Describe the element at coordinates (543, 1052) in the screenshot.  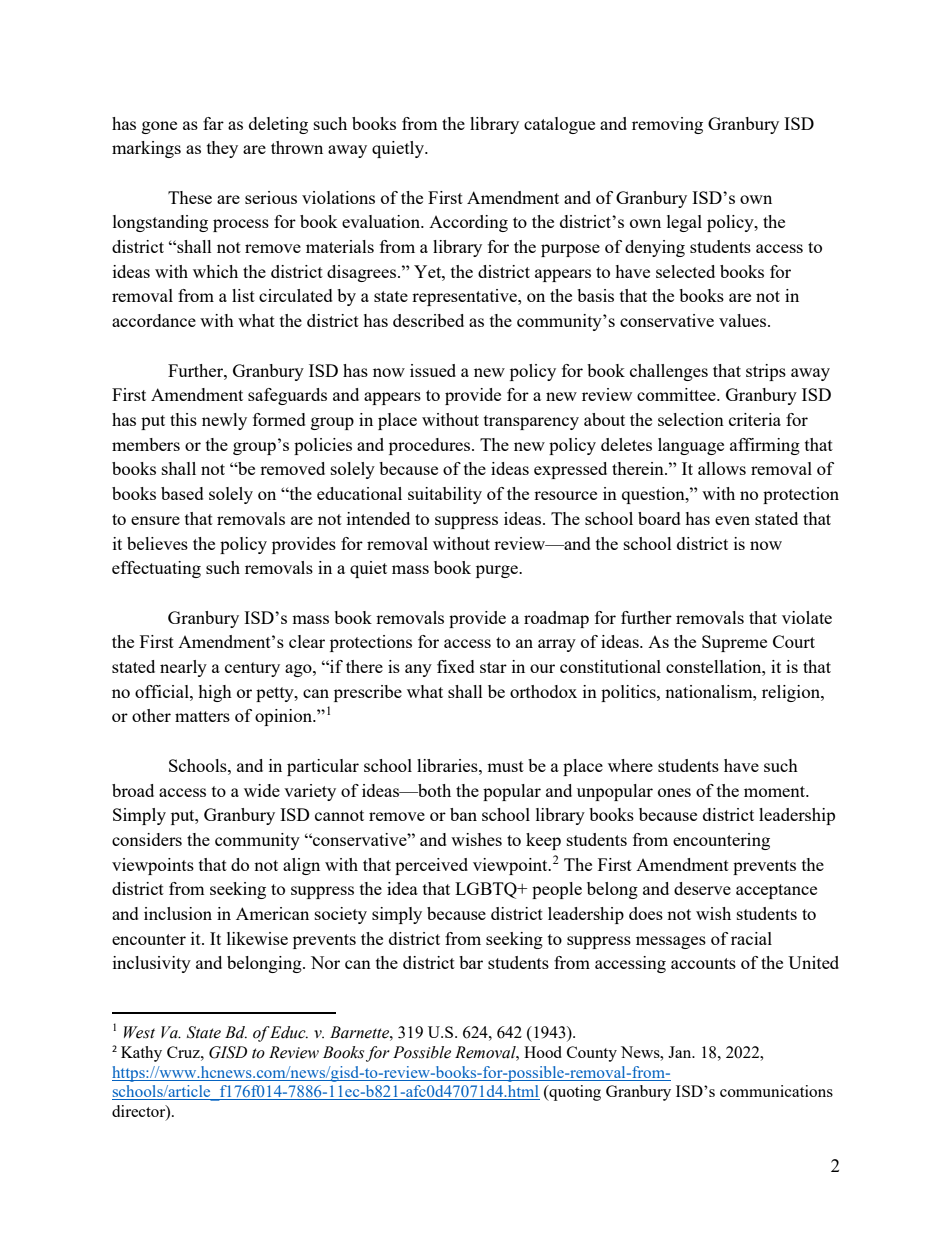
I see `Hood` at that location.
